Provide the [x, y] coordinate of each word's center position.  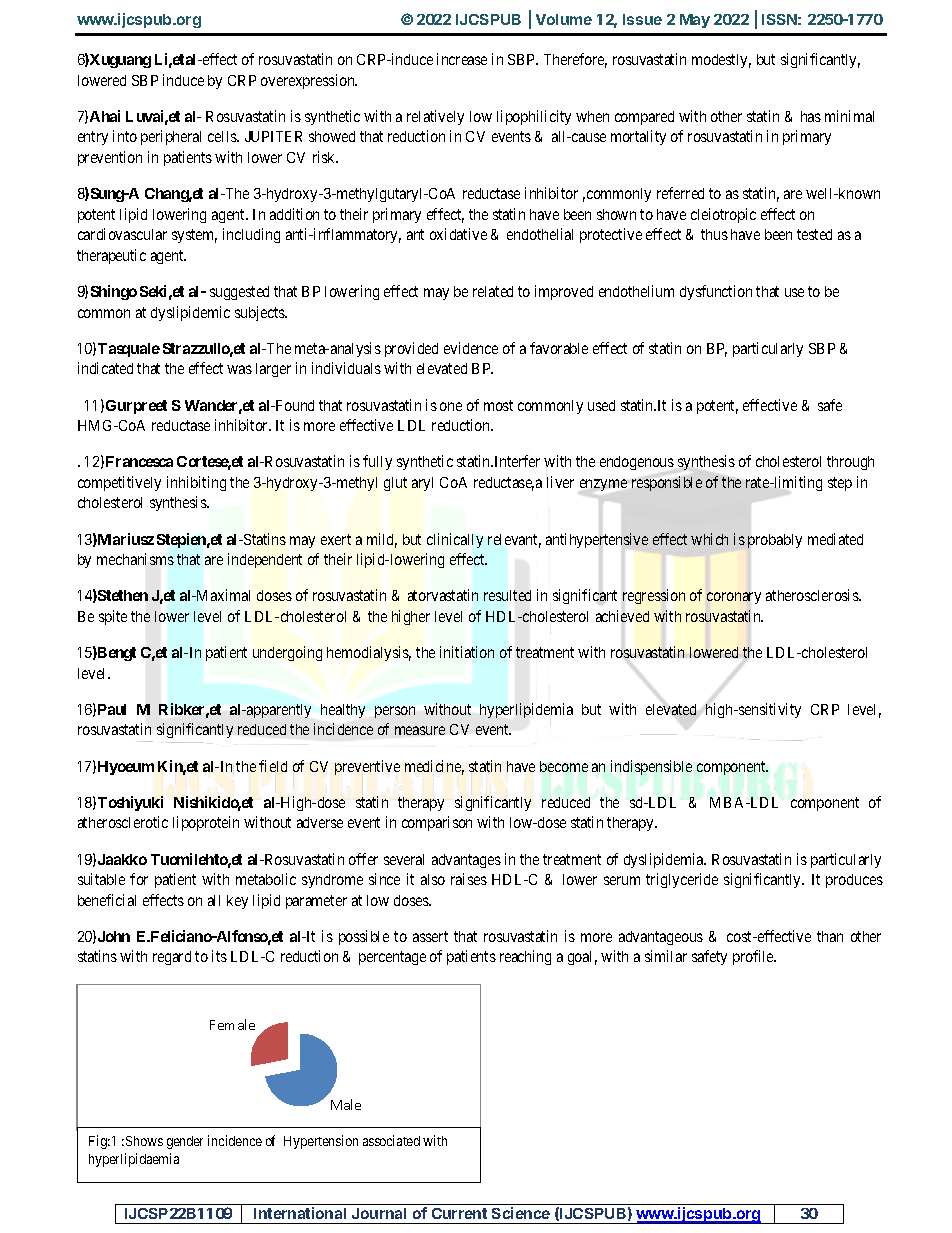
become [564, 766]
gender [185, 1142]
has [811, 116]
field [273, 766]
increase [462, 59]
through [850, 463]
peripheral [171, 137]
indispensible [651, 767]
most [498, 405]
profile [754, 957]
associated [391, 1140]
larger [273, 370]
